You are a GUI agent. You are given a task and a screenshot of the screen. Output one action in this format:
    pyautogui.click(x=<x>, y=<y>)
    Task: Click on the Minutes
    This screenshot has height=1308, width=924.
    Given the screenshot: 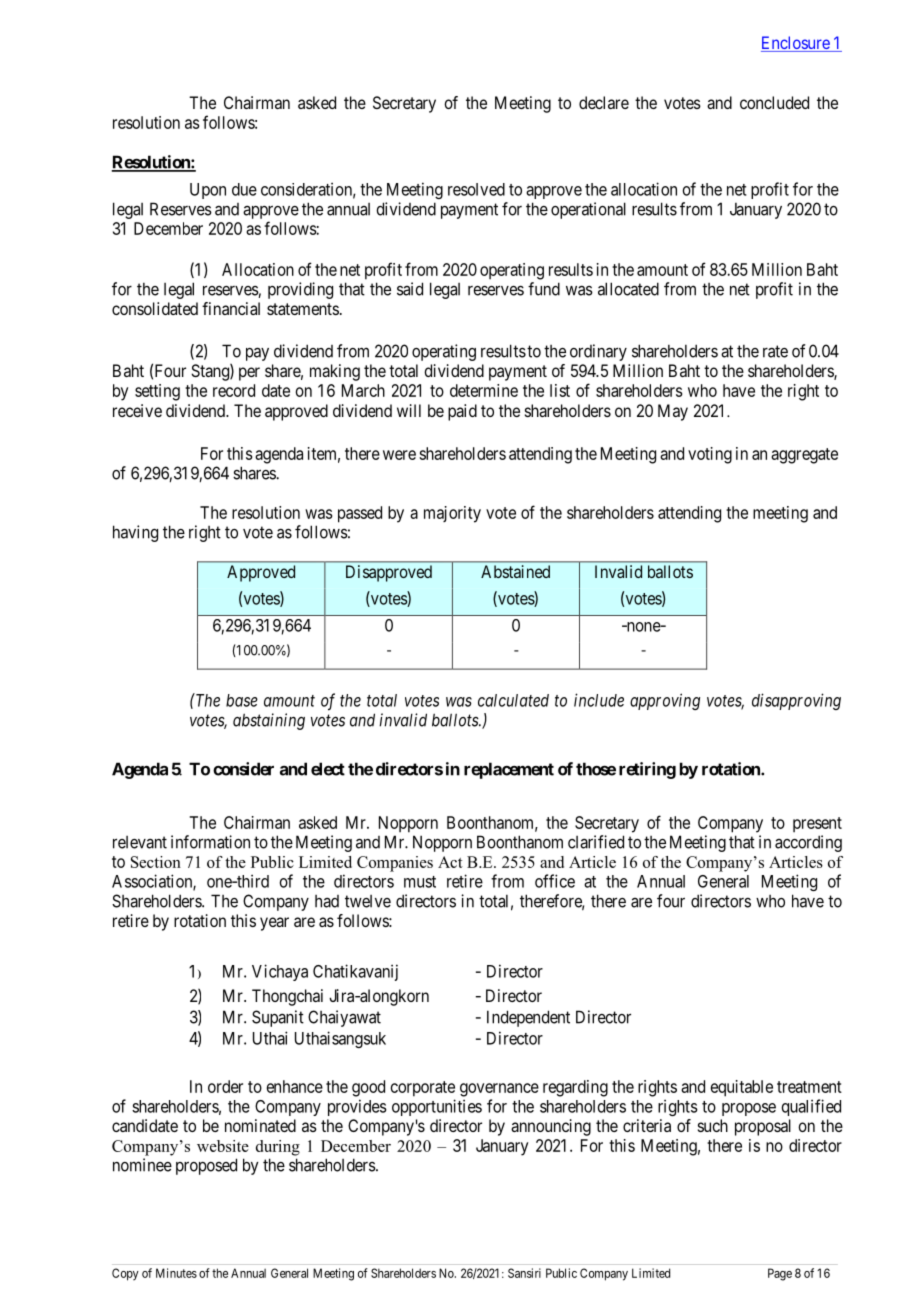 What is the action you would take?
    pyautogui.click(x=176, y=1273)
